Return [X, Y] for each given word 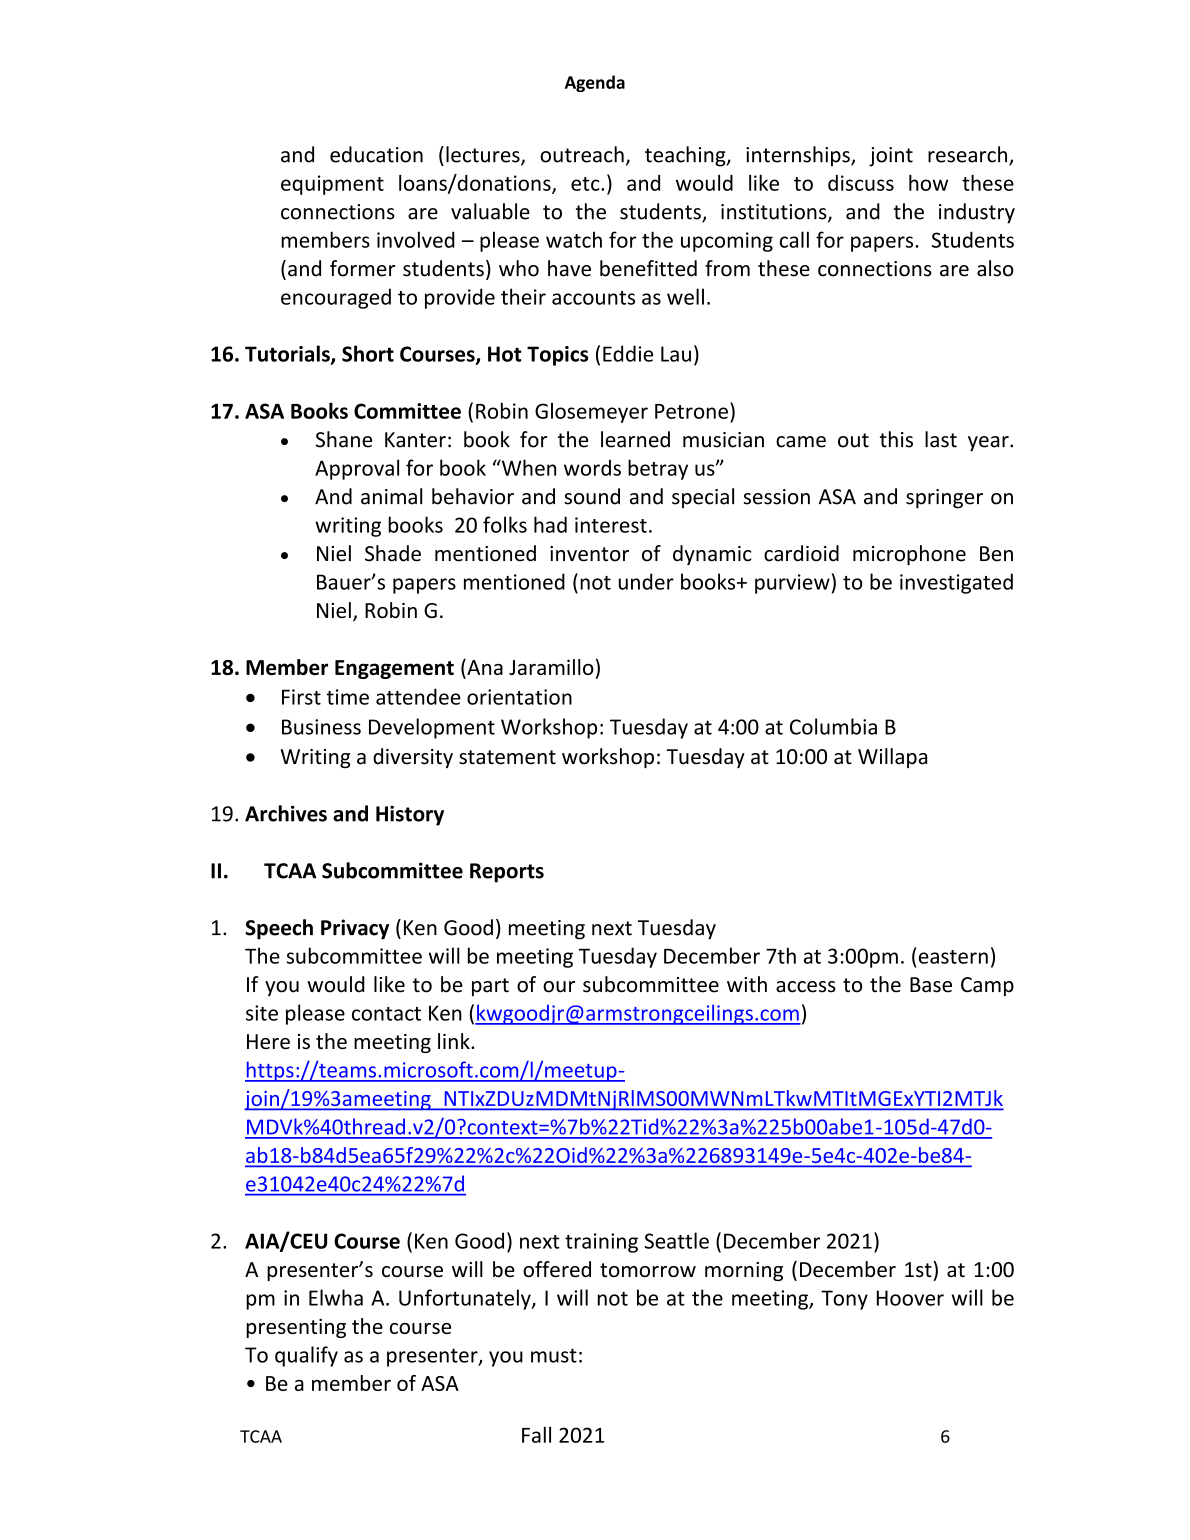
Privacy [355, 929]
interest [611, 525]
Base [931, 985]
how [928, 183]
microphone [909, 555]
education [376, 154]
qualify [306, 1356]
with [747, 984]
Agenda [595, 83]
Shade [393, 553]
